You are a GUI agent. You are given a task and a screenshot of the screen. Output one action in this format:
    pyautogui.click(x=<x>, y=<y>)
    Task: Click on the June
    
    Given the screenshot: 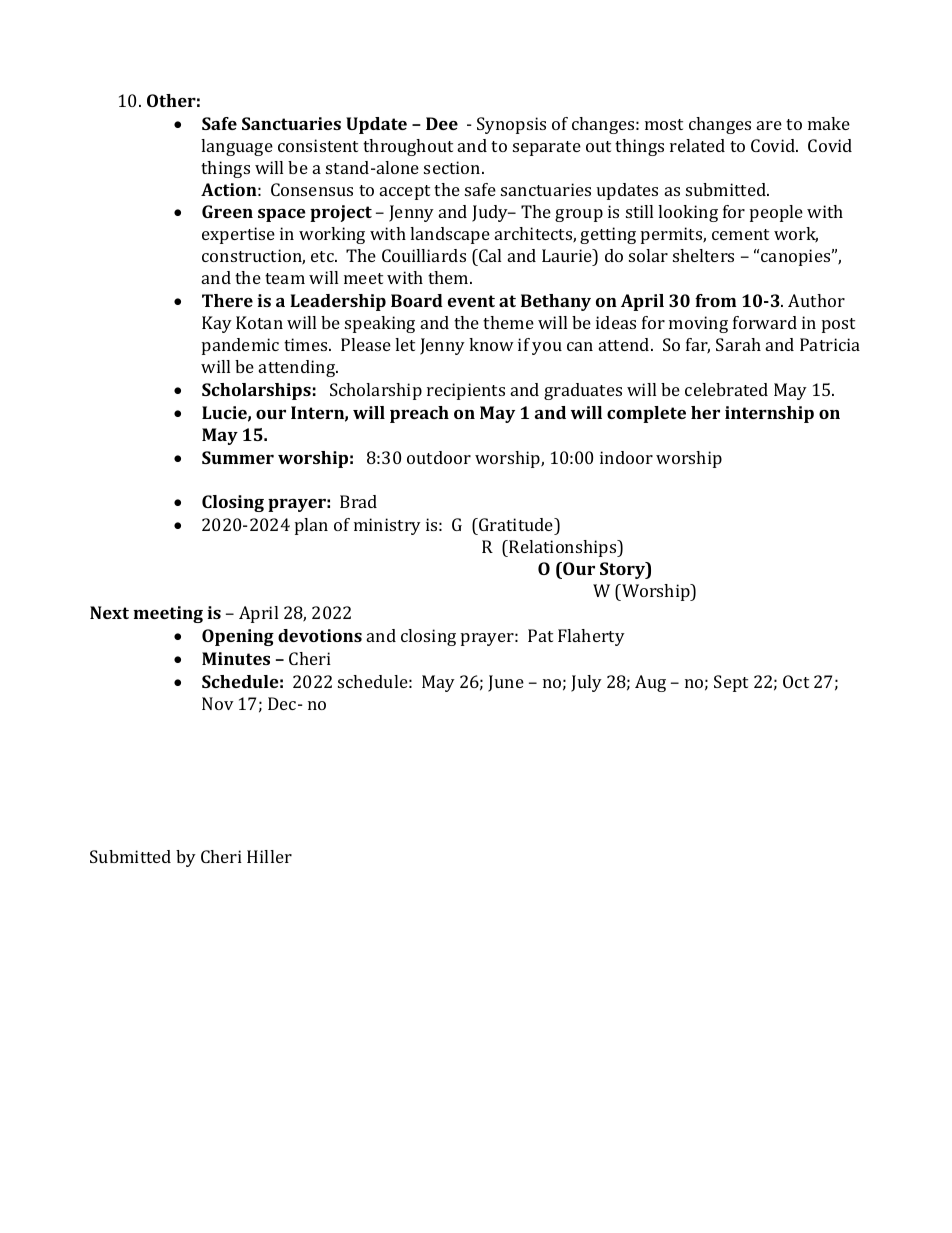 What is the action you would take?
    pyautogui.click(x=506, y=683)
